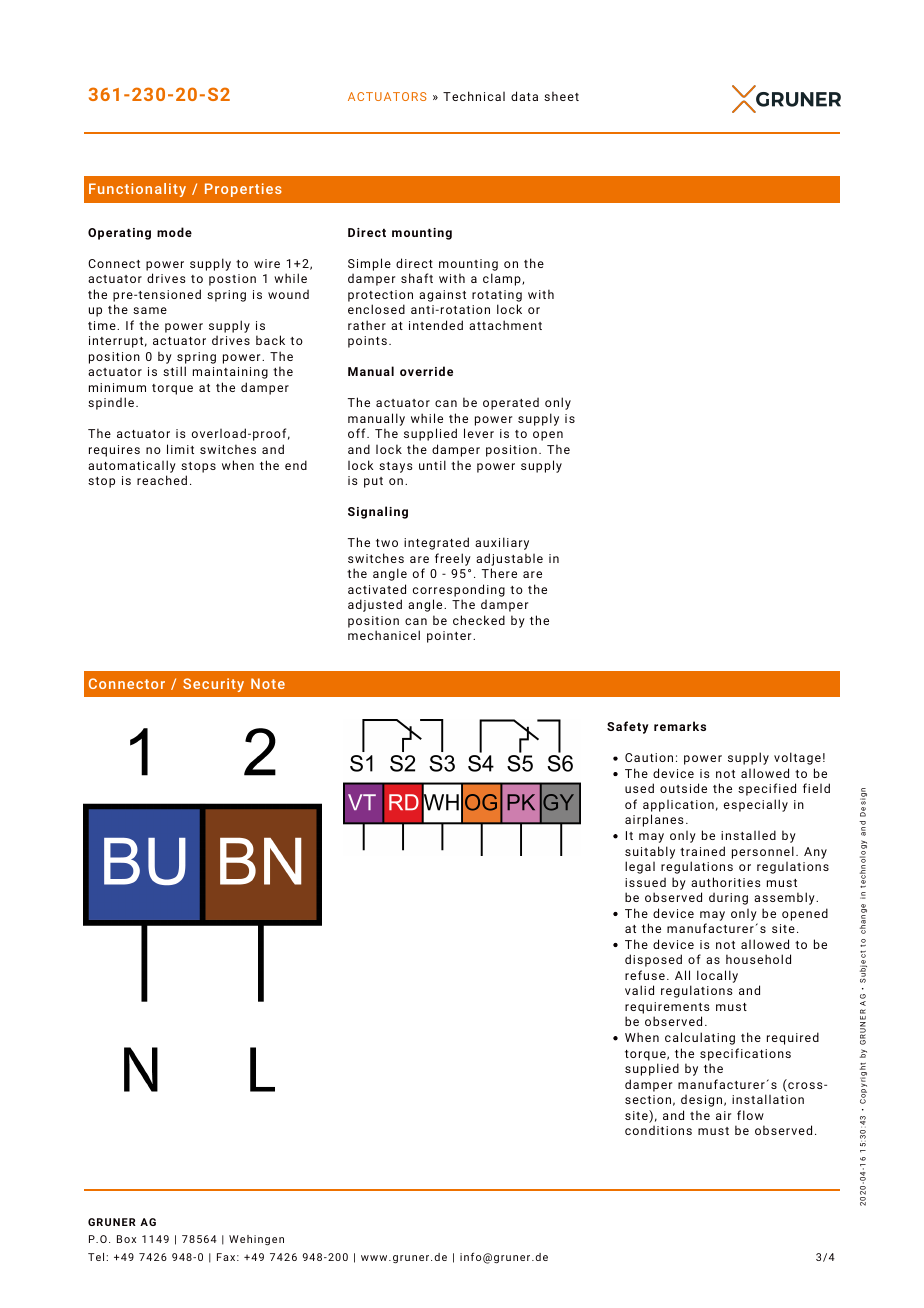 This screenshot has width=924, height=1308. Describe the element at coordinates (213, 685) in the screenshot. I see `Security` at that location.
